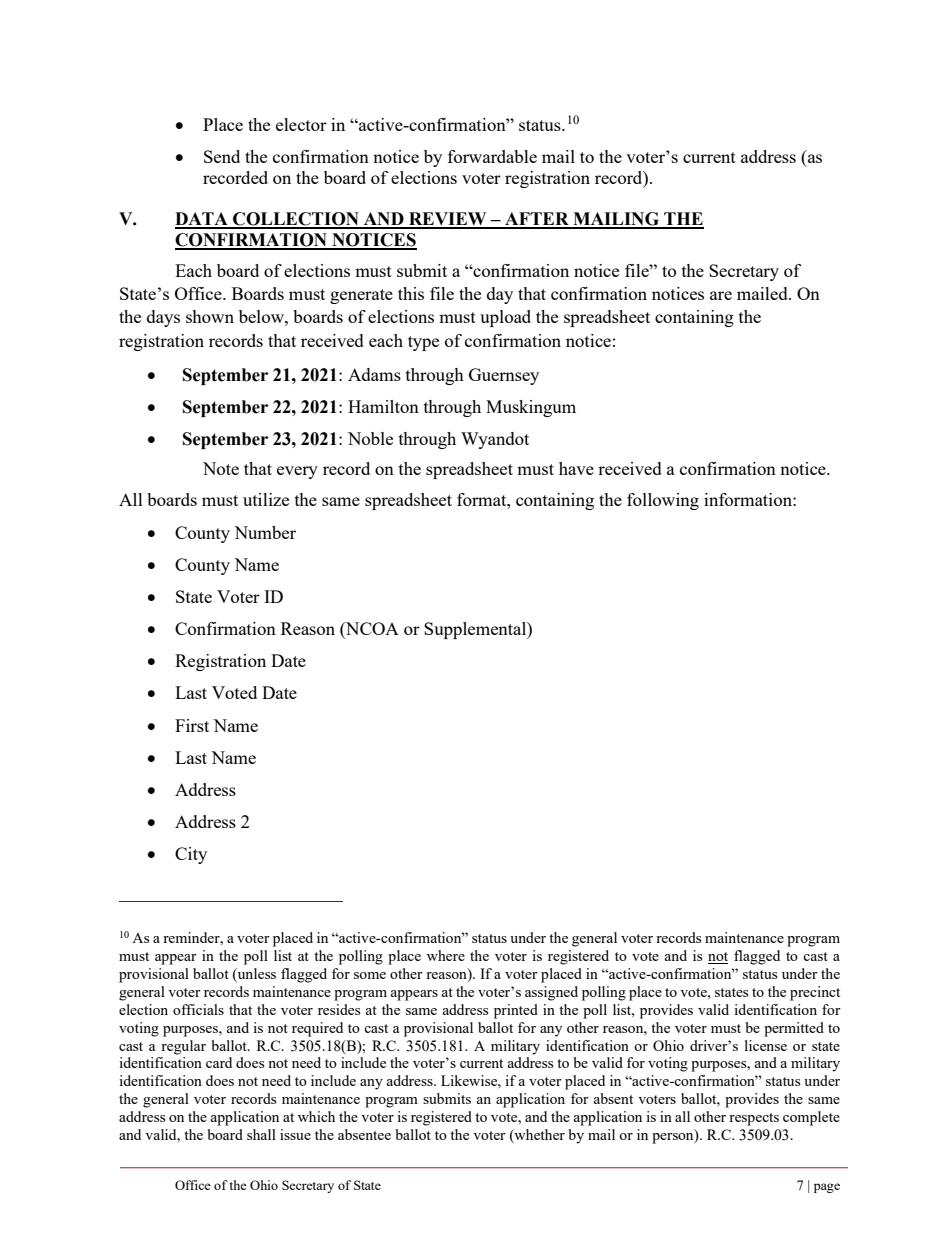  I want to click on this, so click(411, 293).
